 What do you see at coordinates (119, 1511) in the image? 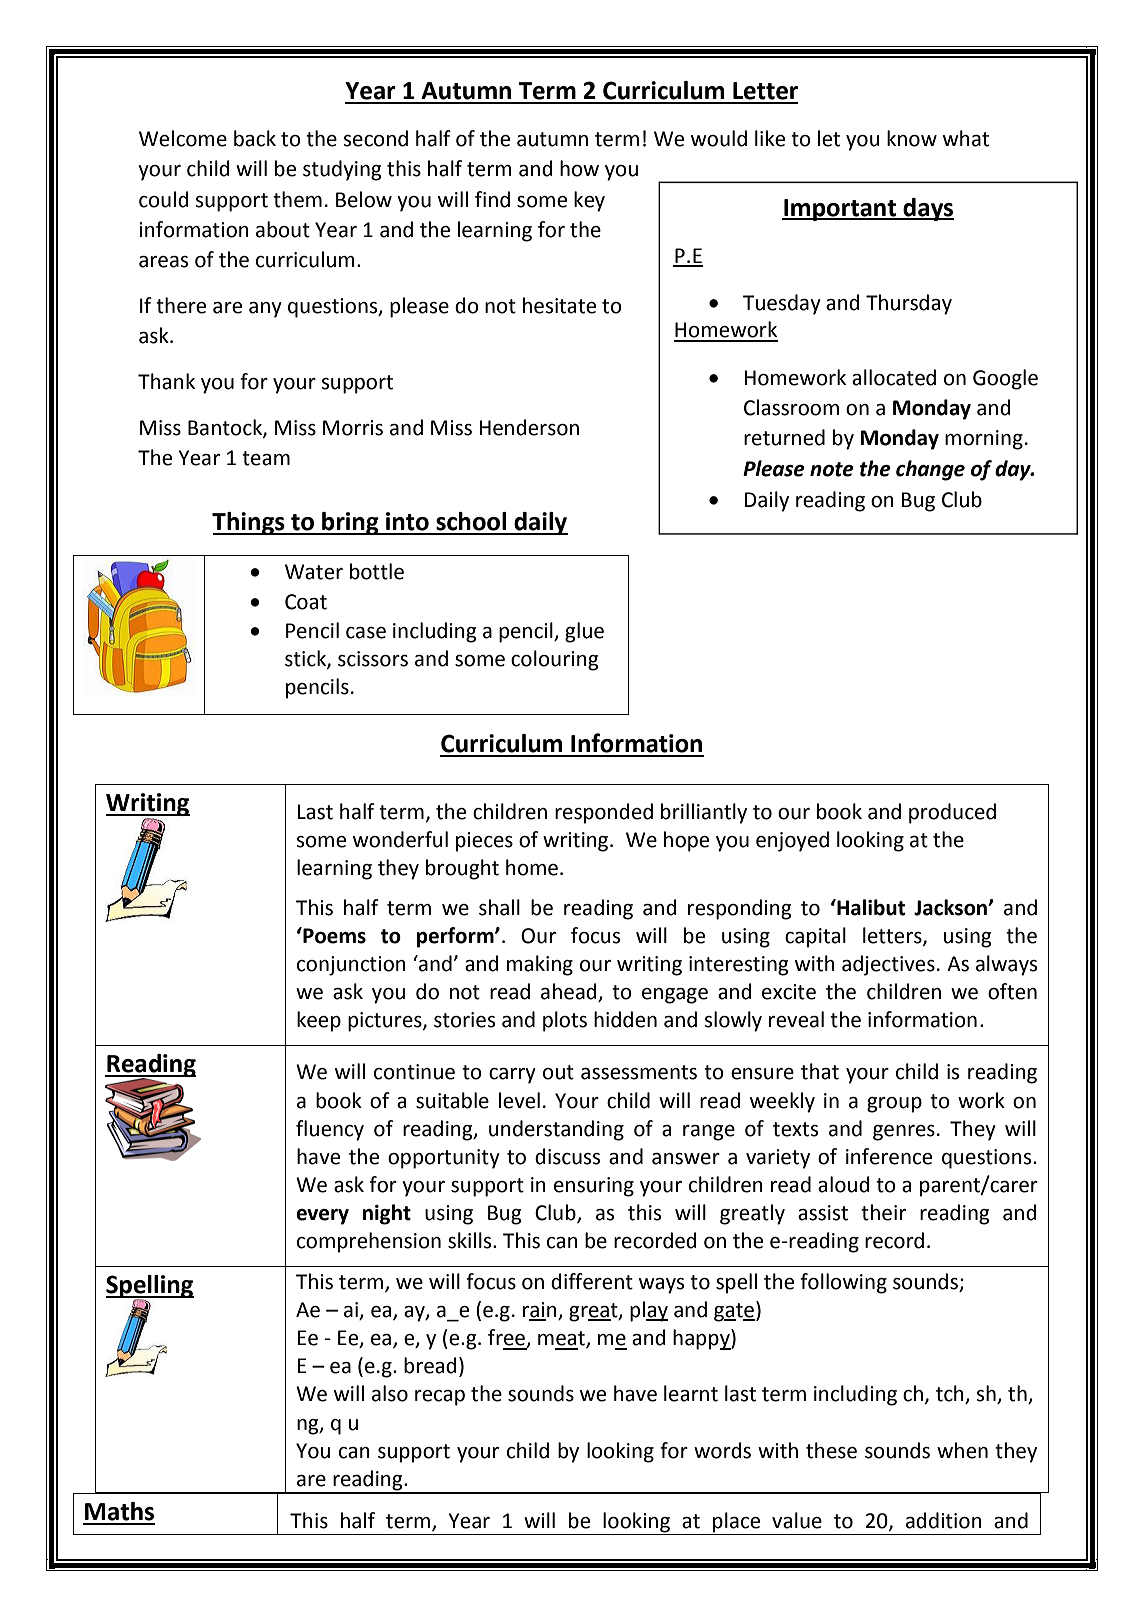
I see `Maths` at bounding box center [119, 1511].
